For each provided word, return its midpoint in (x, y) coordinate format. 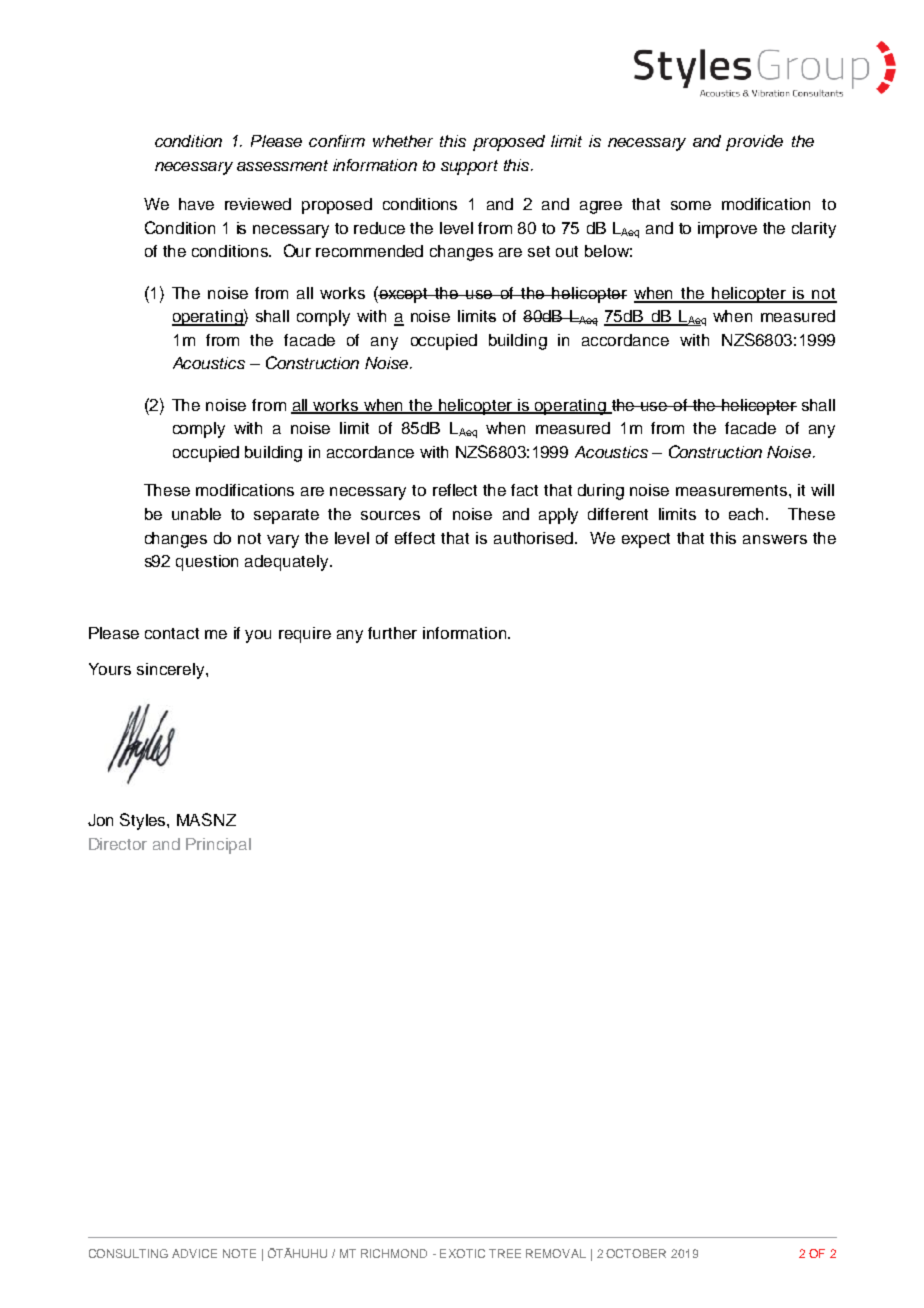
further (392, 633)
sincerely (172, 671)
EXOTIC (462, 1253)
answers (775, 539)
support (469, 167)
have (196, 204)
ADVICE (194, 1253)
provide (754, 143)
